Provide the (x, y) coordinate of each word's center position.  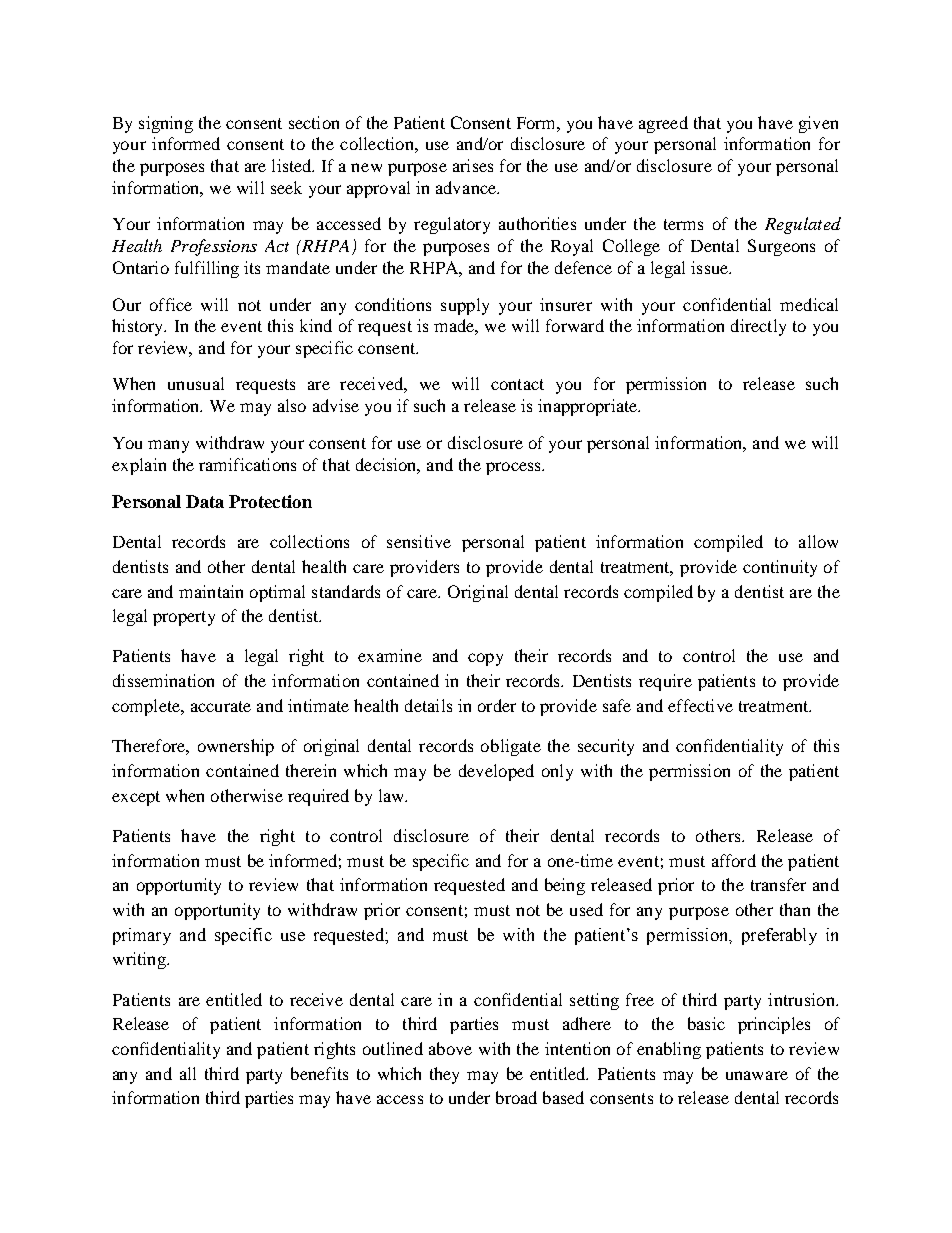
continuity (780, 568)
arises (473, 165)
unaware (757, 1075)
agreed (663, 124)
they (444, 1075)
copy (485, 659)
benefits (319, 1073)
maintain (211, 591)
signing (166, 124)
